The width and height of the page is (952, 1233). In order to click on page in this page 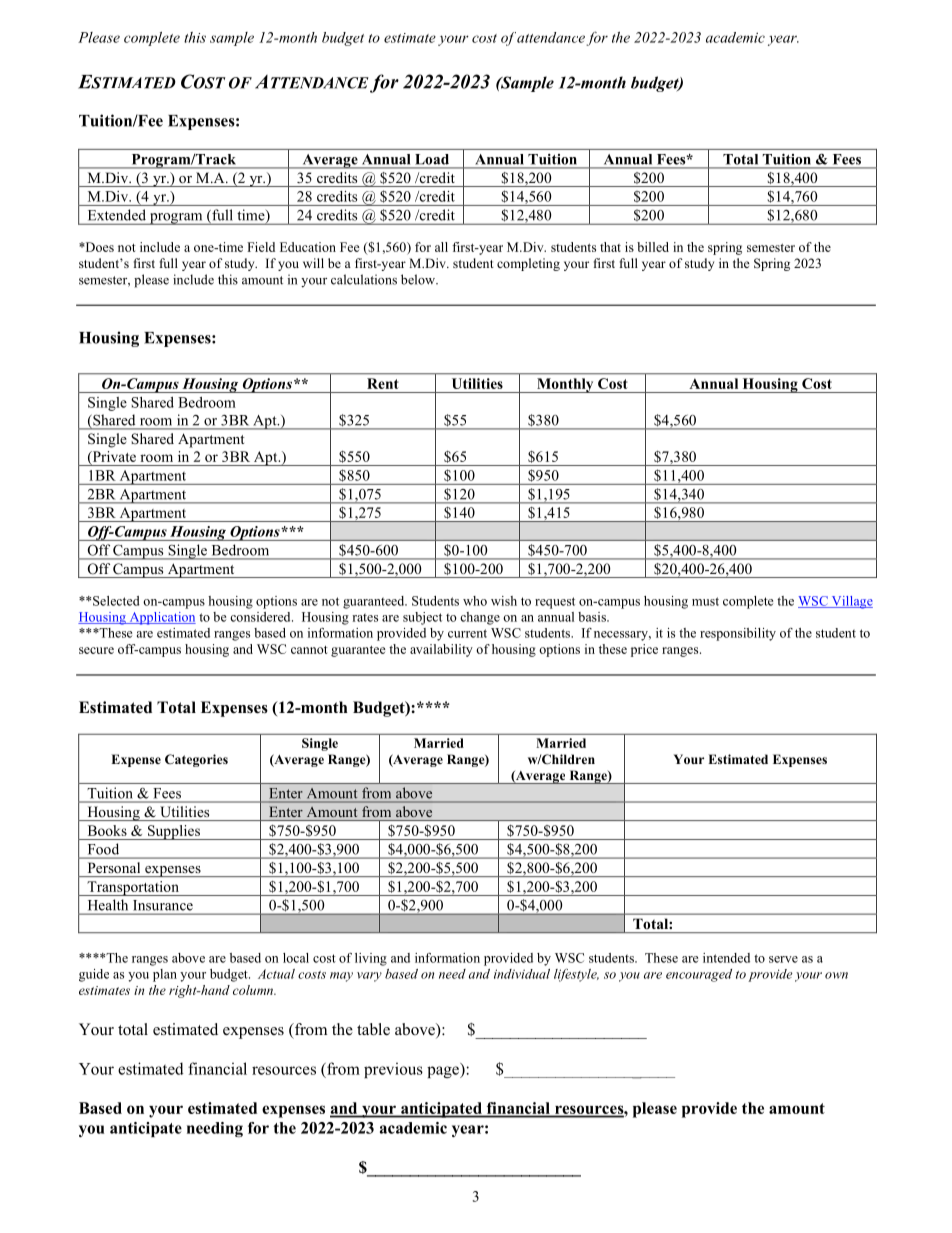, I will do `click(444, 1072)`.
